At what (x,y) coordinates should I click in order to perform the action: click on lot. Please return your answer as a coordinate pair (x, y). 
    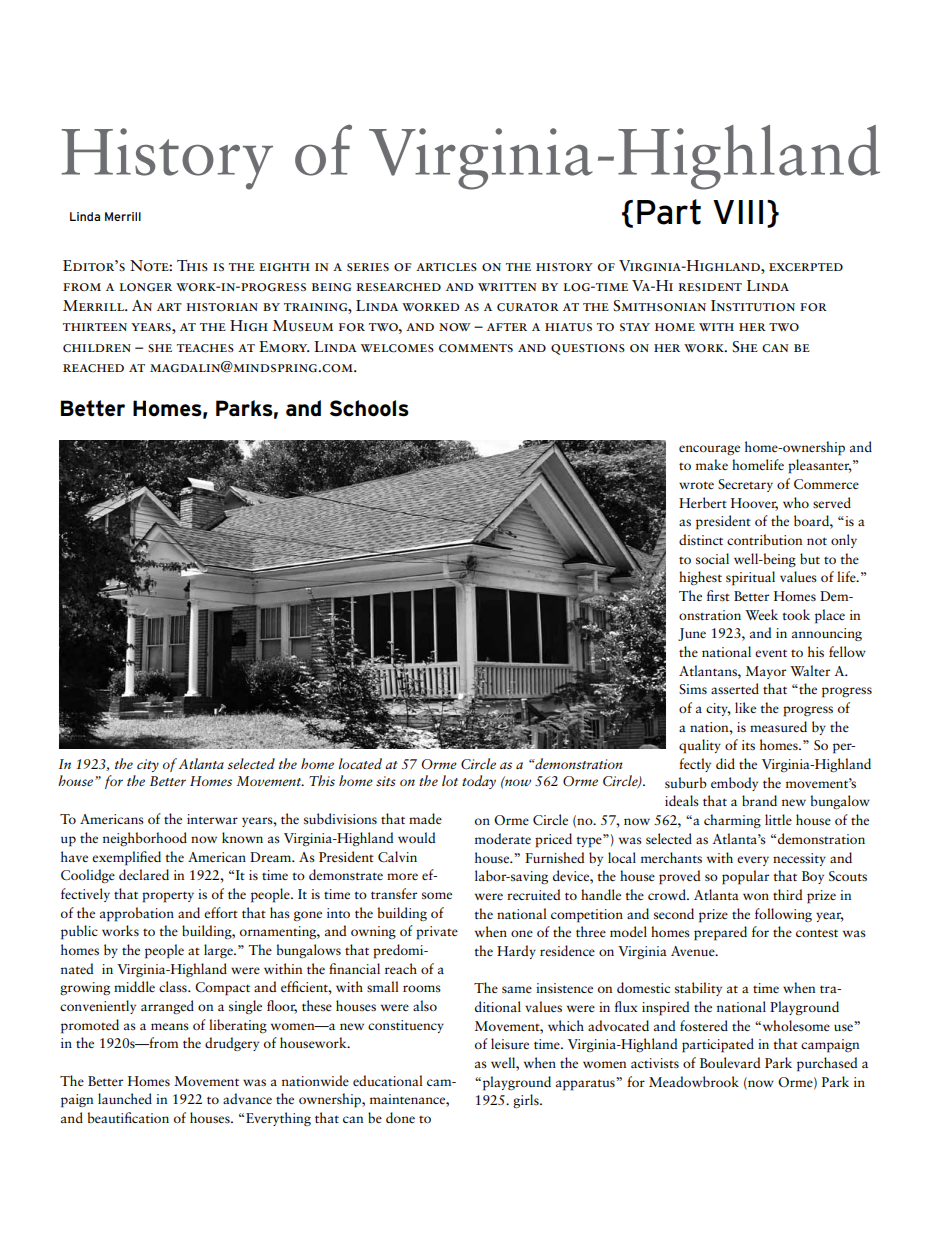
    Looking at the image, I should click on (450, 780).
